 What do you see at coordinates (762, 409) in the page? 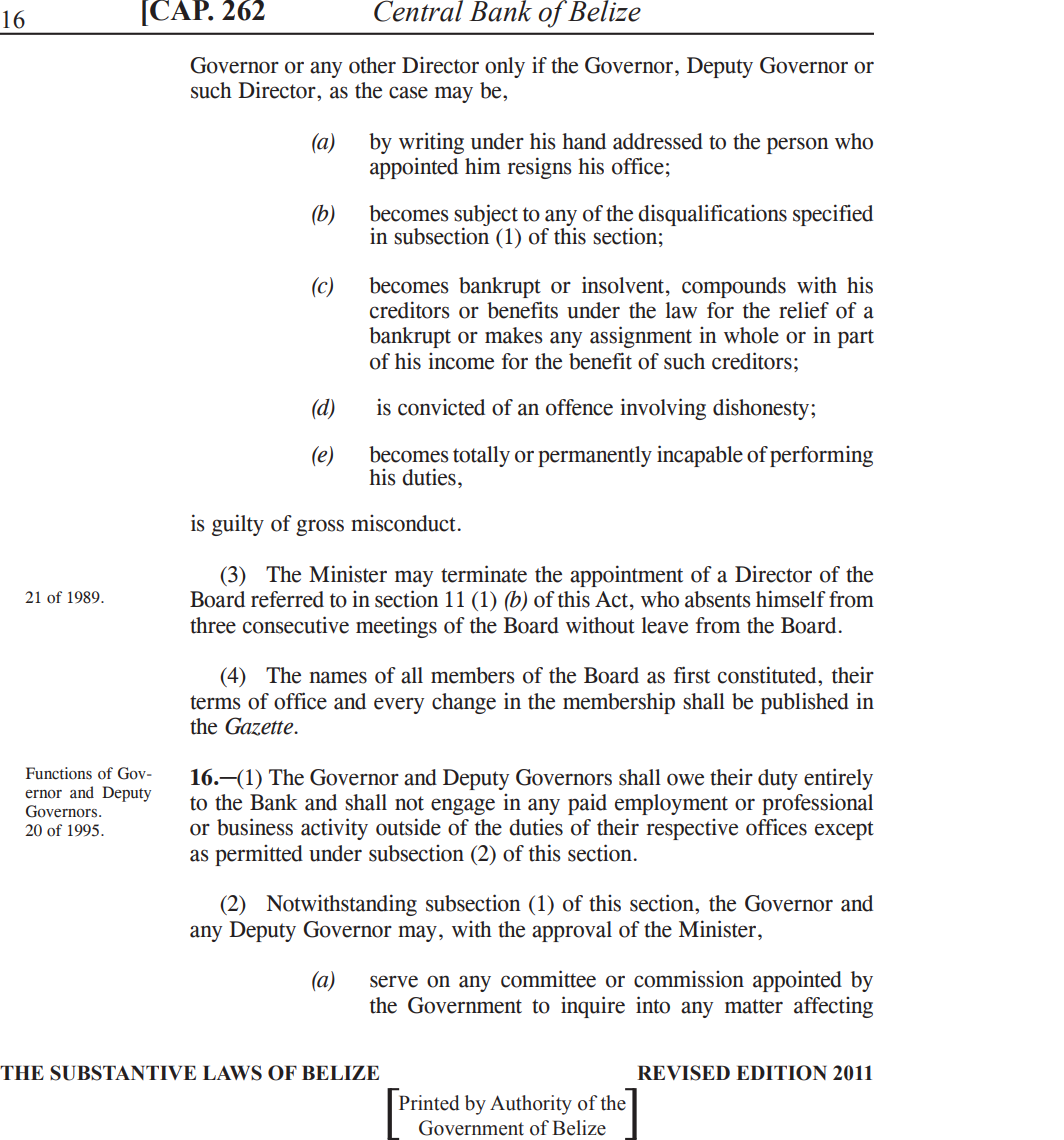
I see `dishonesty` at bounding box center [762, 409].
